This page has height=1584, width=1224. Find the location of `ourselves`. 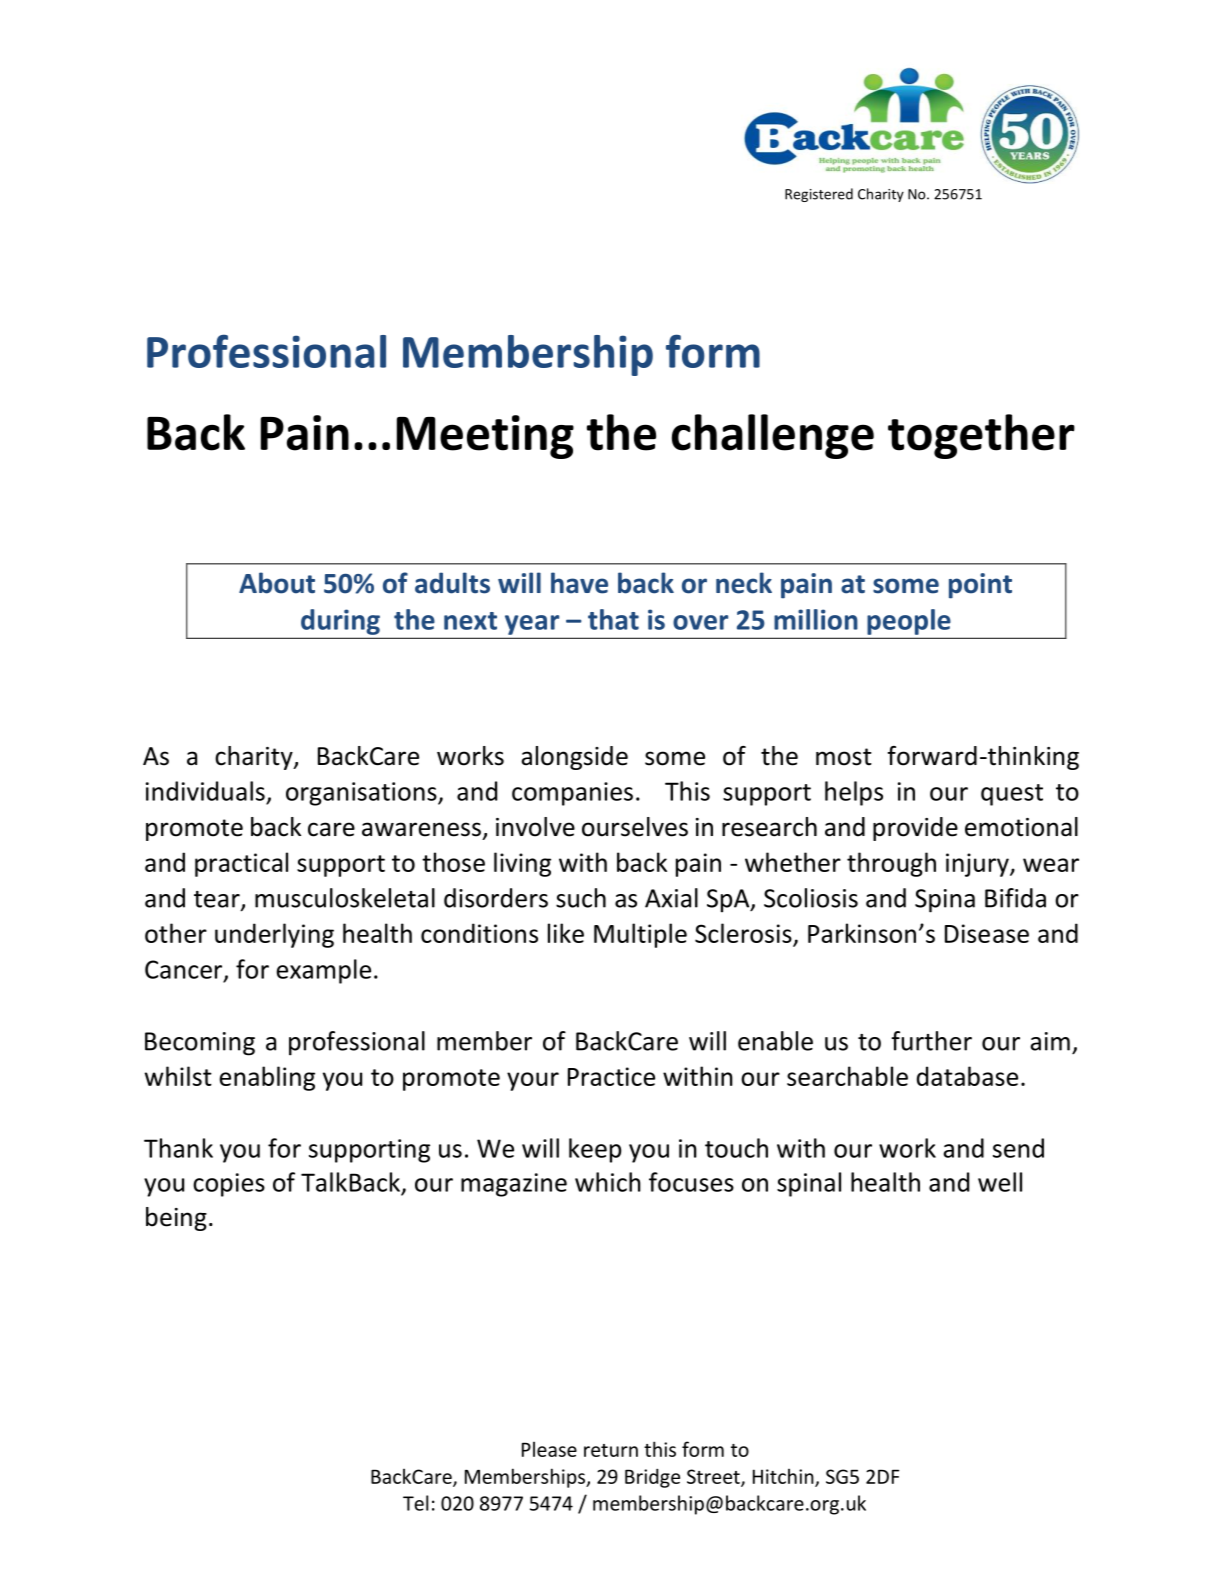

ourselves is located at coordinates (635, 827).
